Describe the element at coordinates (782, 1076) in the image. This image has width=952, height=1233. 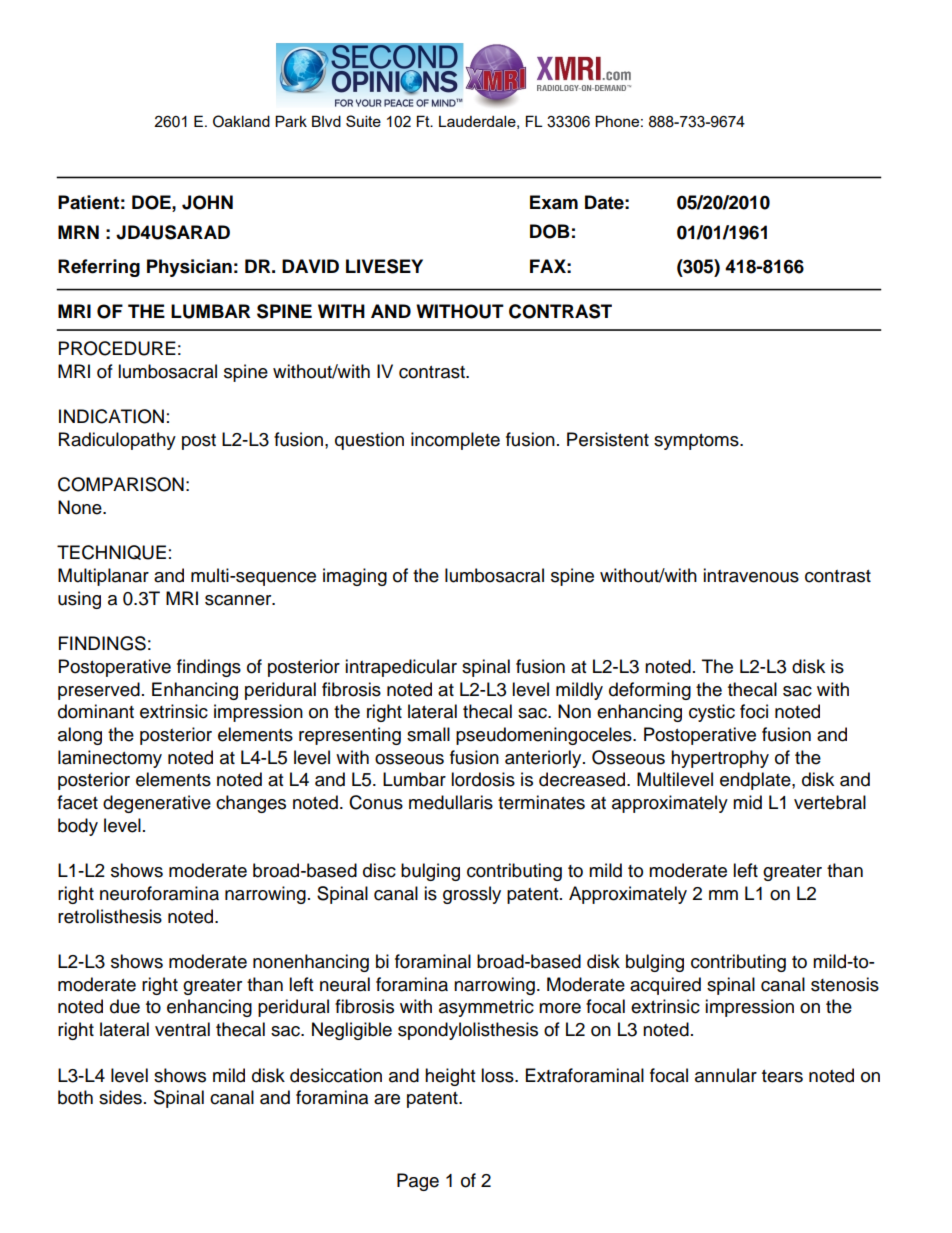
I see `tears` at that location.
